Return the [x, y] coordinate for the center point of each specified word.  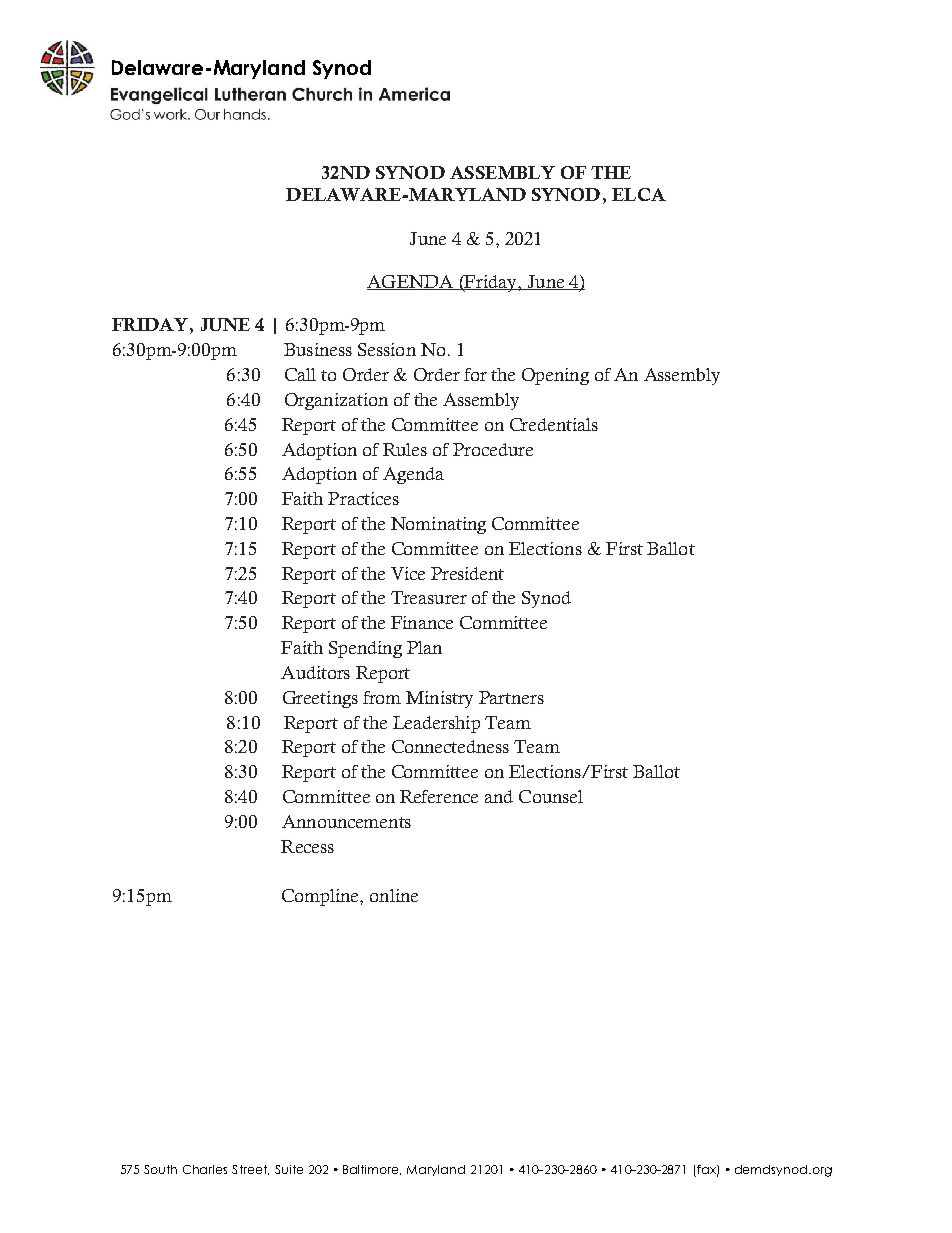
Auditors [315, 672]
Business [318, 349]
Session [387, 349]
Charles [205, 1169]
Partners [511, 697]
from [382, 697]
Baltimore [372, 1170]
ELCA [639, 194]
